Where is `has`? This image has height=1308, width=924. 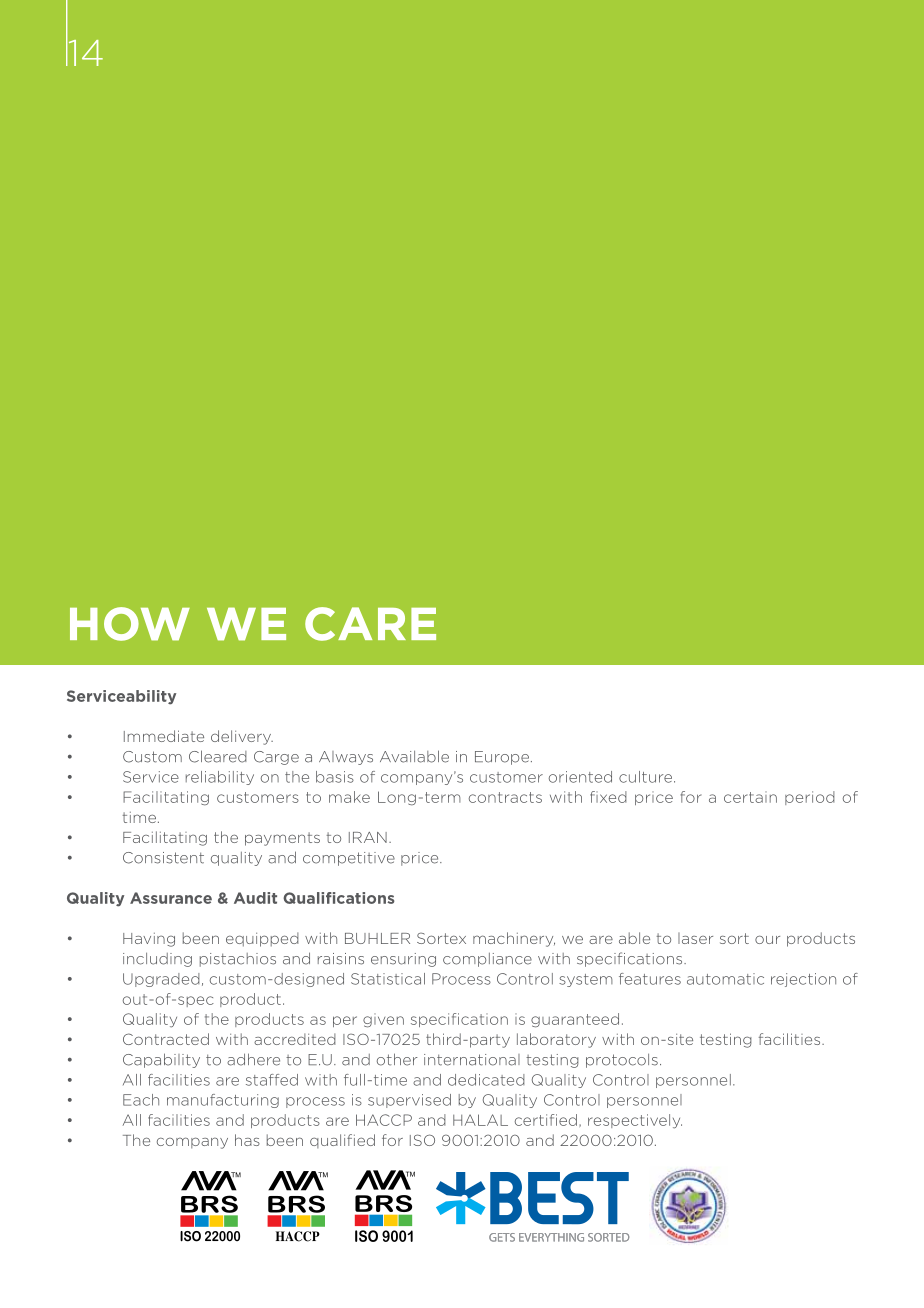
has is located at coordinates (247, 1140).
